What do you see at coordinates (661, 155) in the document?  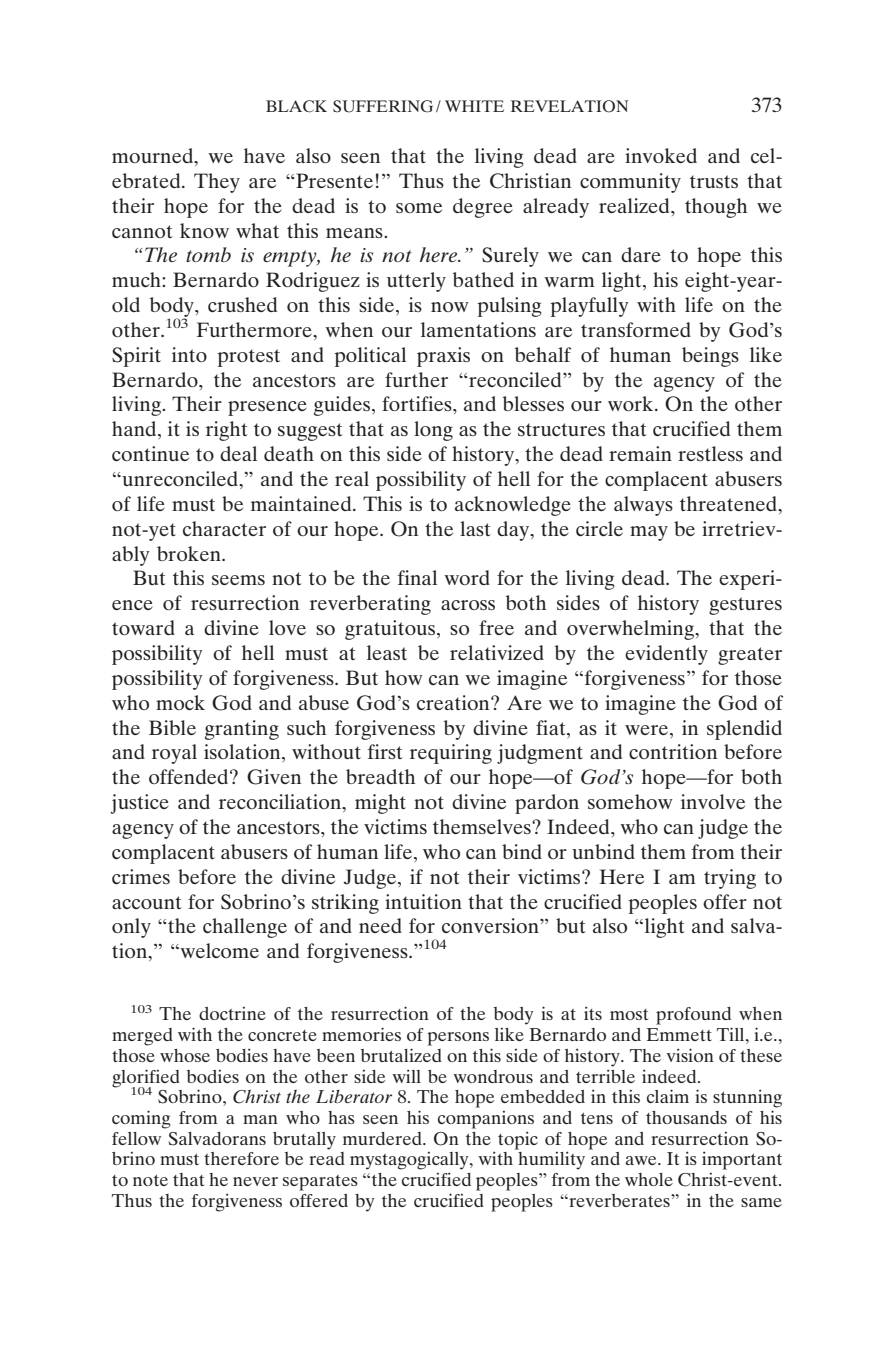 I see `invoked` at bounding box center [661, 155].
